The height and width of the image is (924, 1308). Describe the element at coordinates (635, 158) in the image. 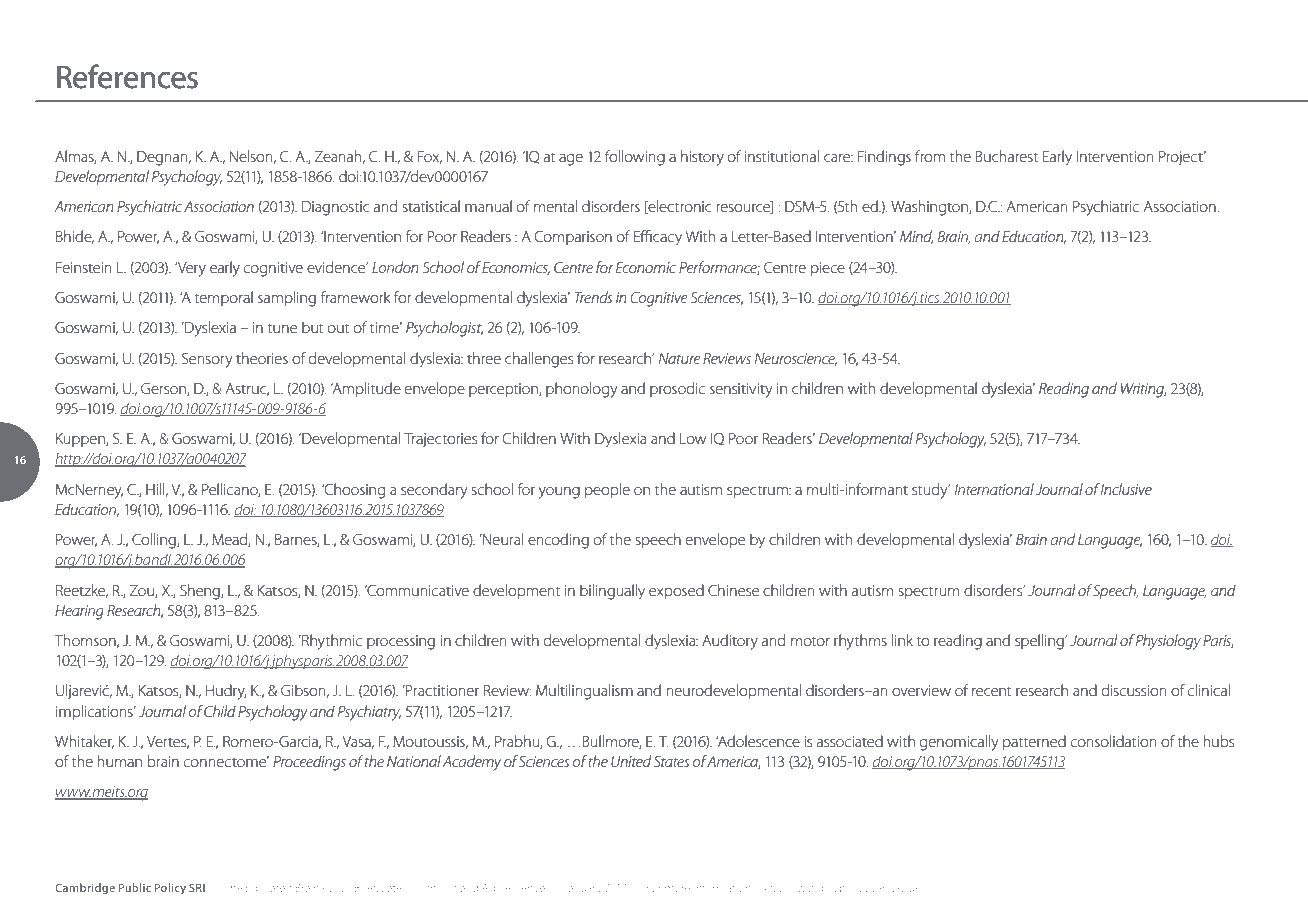

I see `following` at that location.
